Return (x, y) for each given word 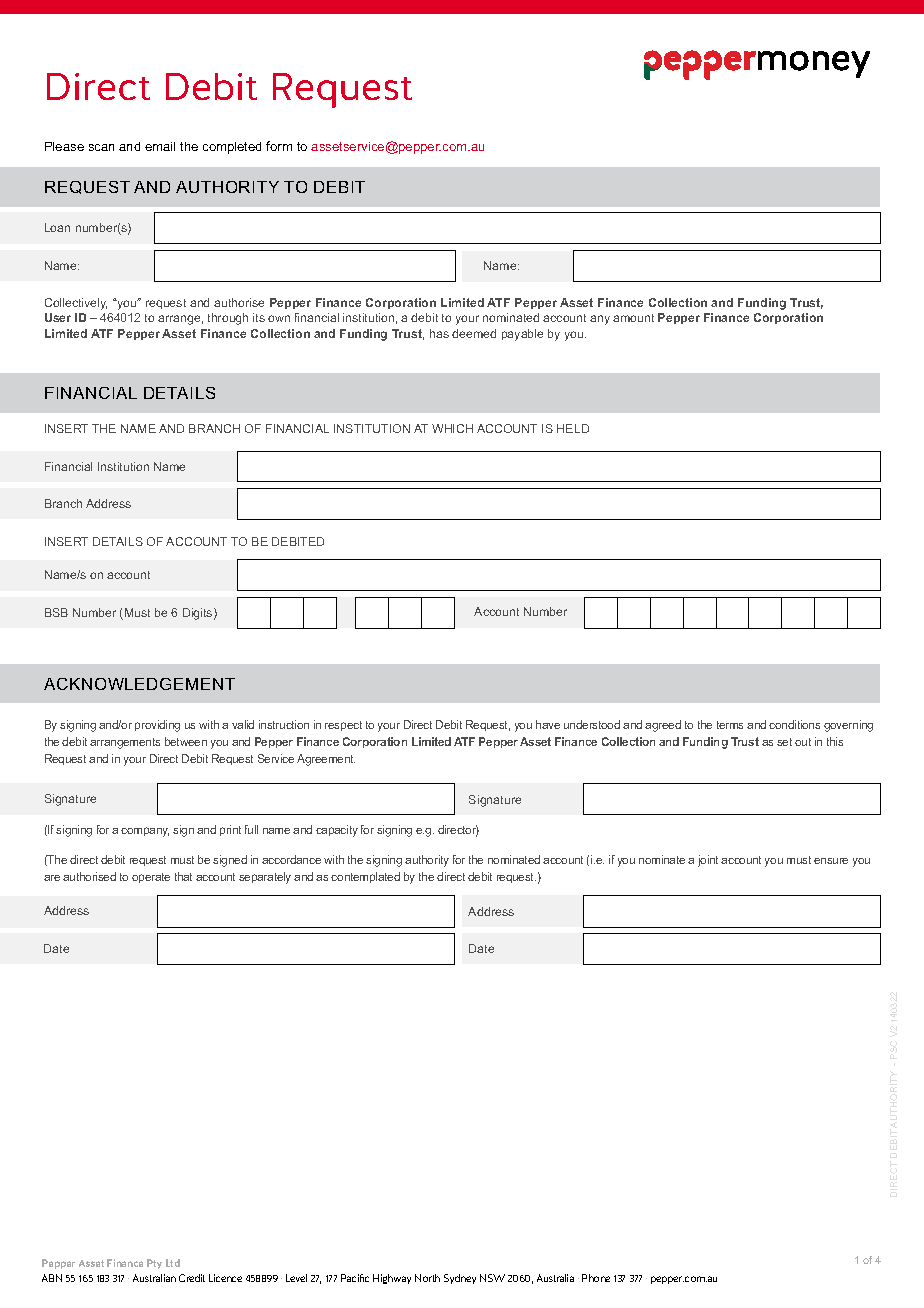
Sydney (460, 1279)
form (279, 146)
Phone (596, 1278)
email (160, 146)
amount (633, 318)
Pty (154, 1264)
